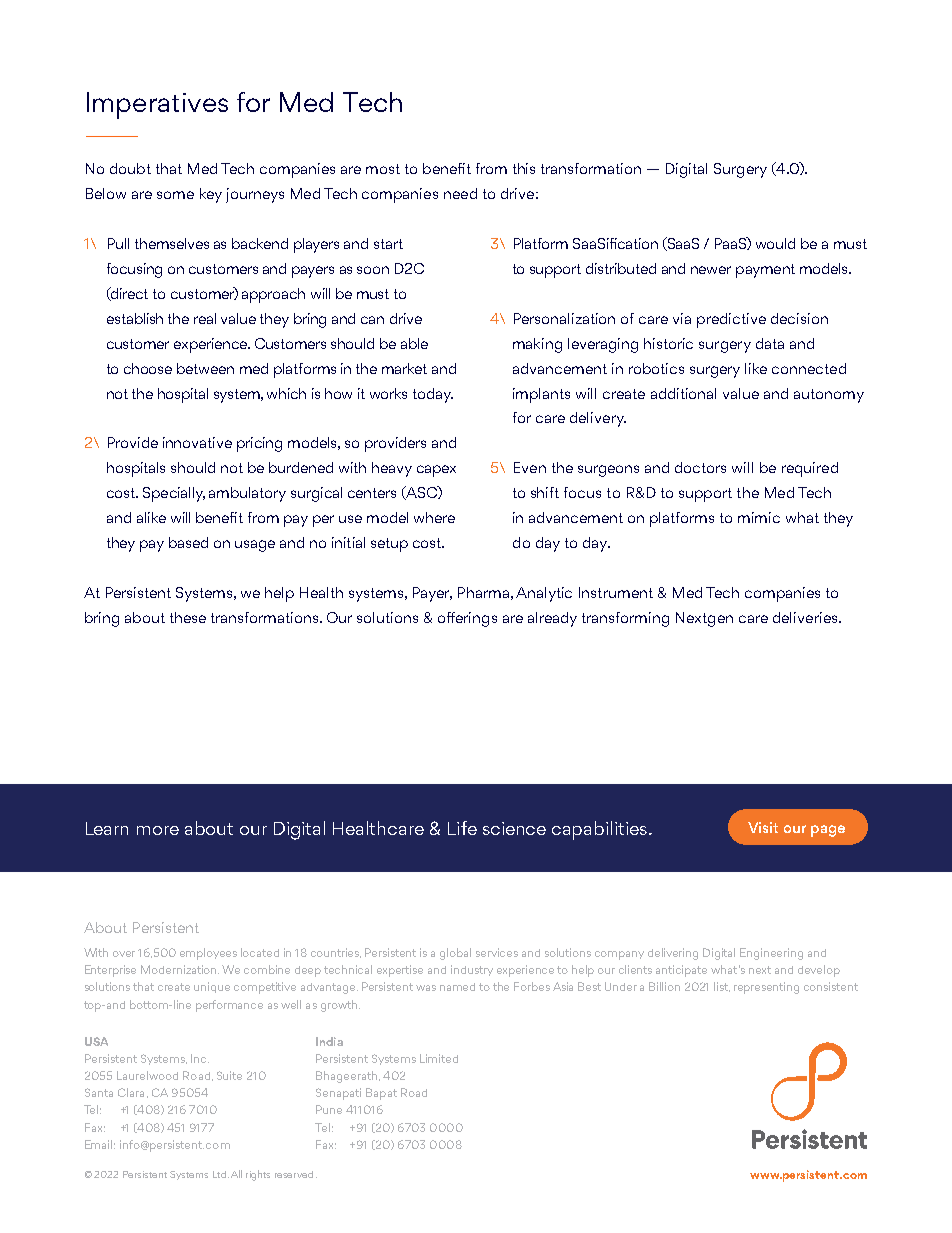 The height and width of the document is (1233, 952). Describe the element at coordinates (771, 954) in the document. I see `Engineering` at that location.
